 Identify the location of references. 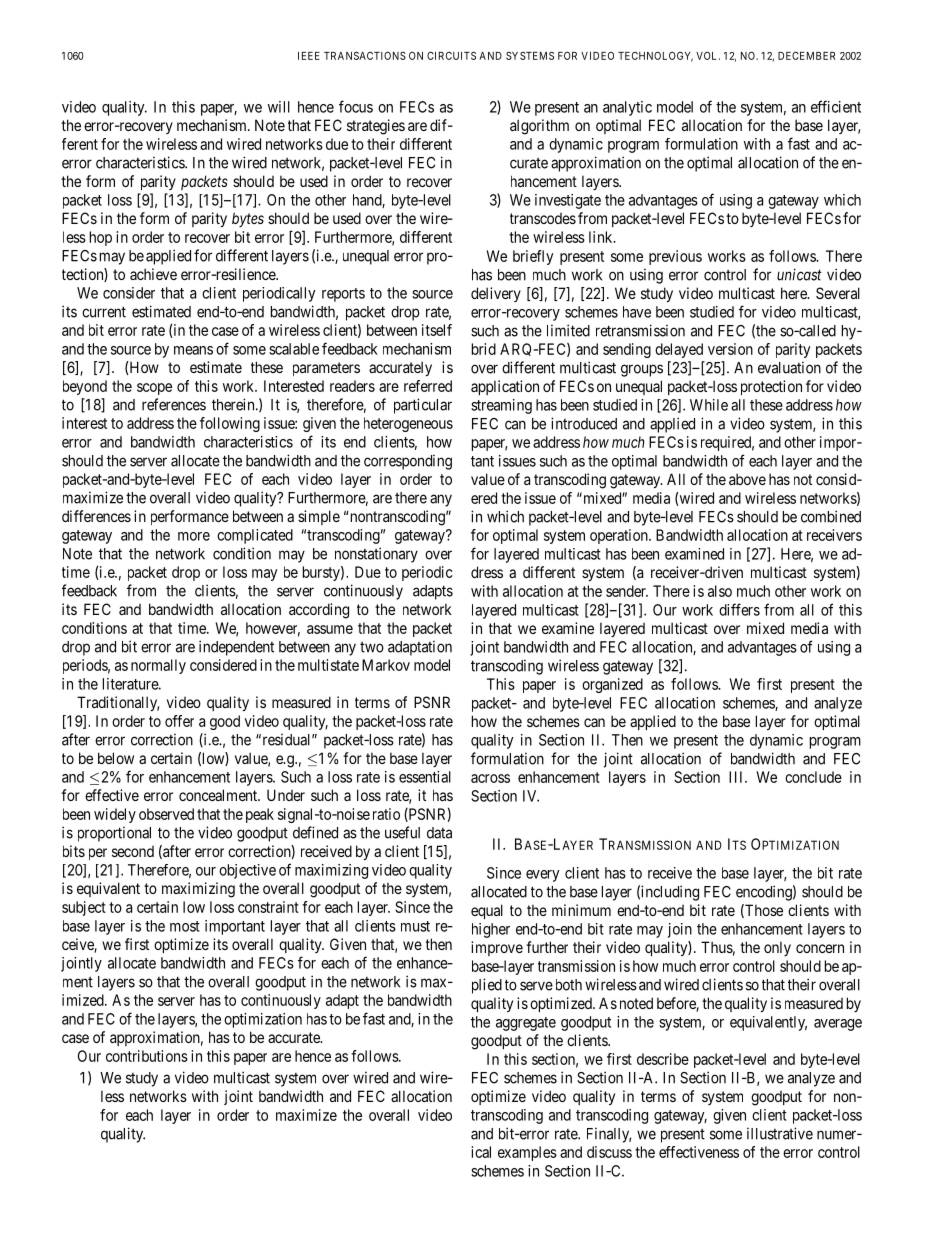
(174, 404).
